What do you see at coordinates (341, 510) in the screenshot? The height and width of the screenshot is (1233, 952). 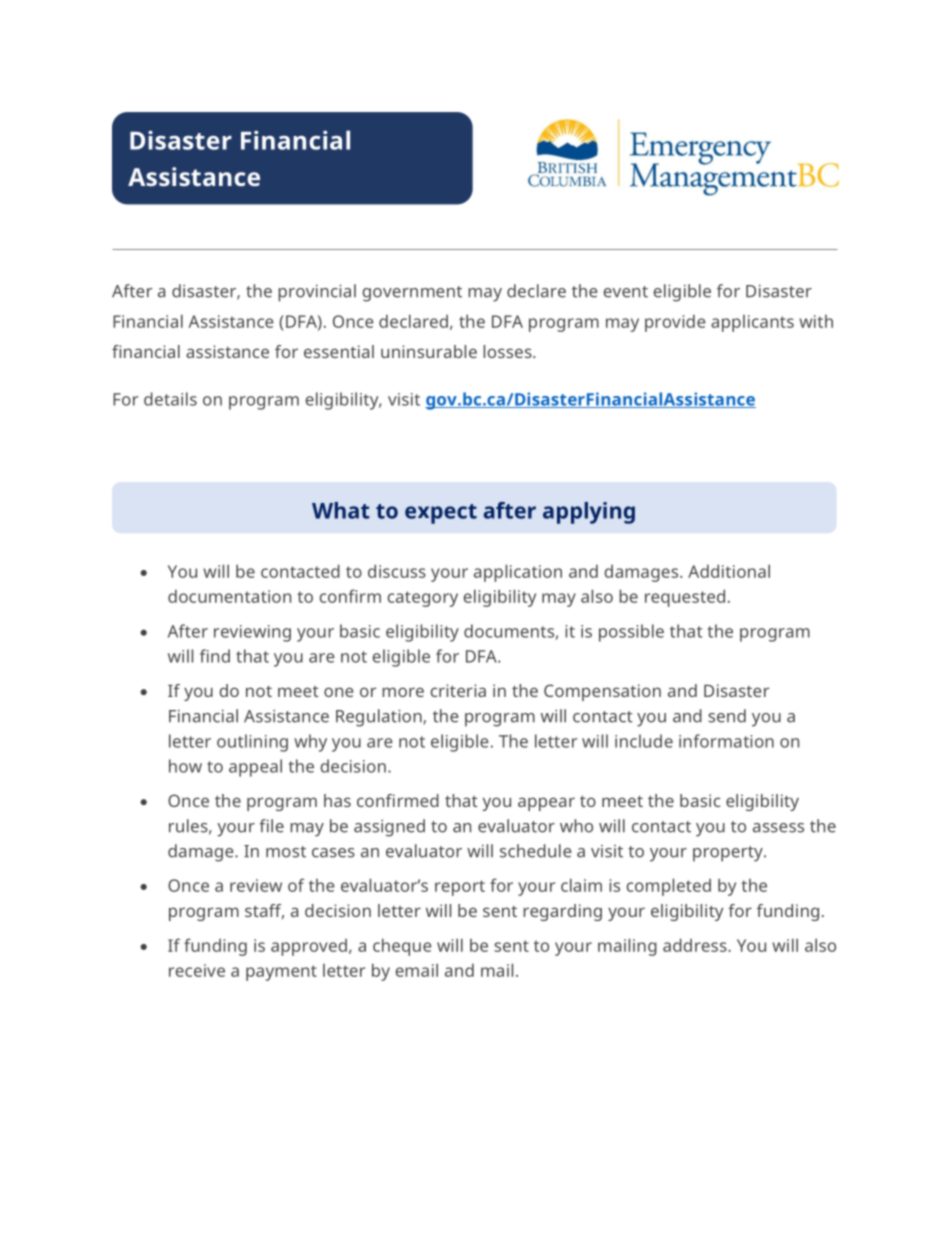 I see `What` at bounding box center [341, 510].
